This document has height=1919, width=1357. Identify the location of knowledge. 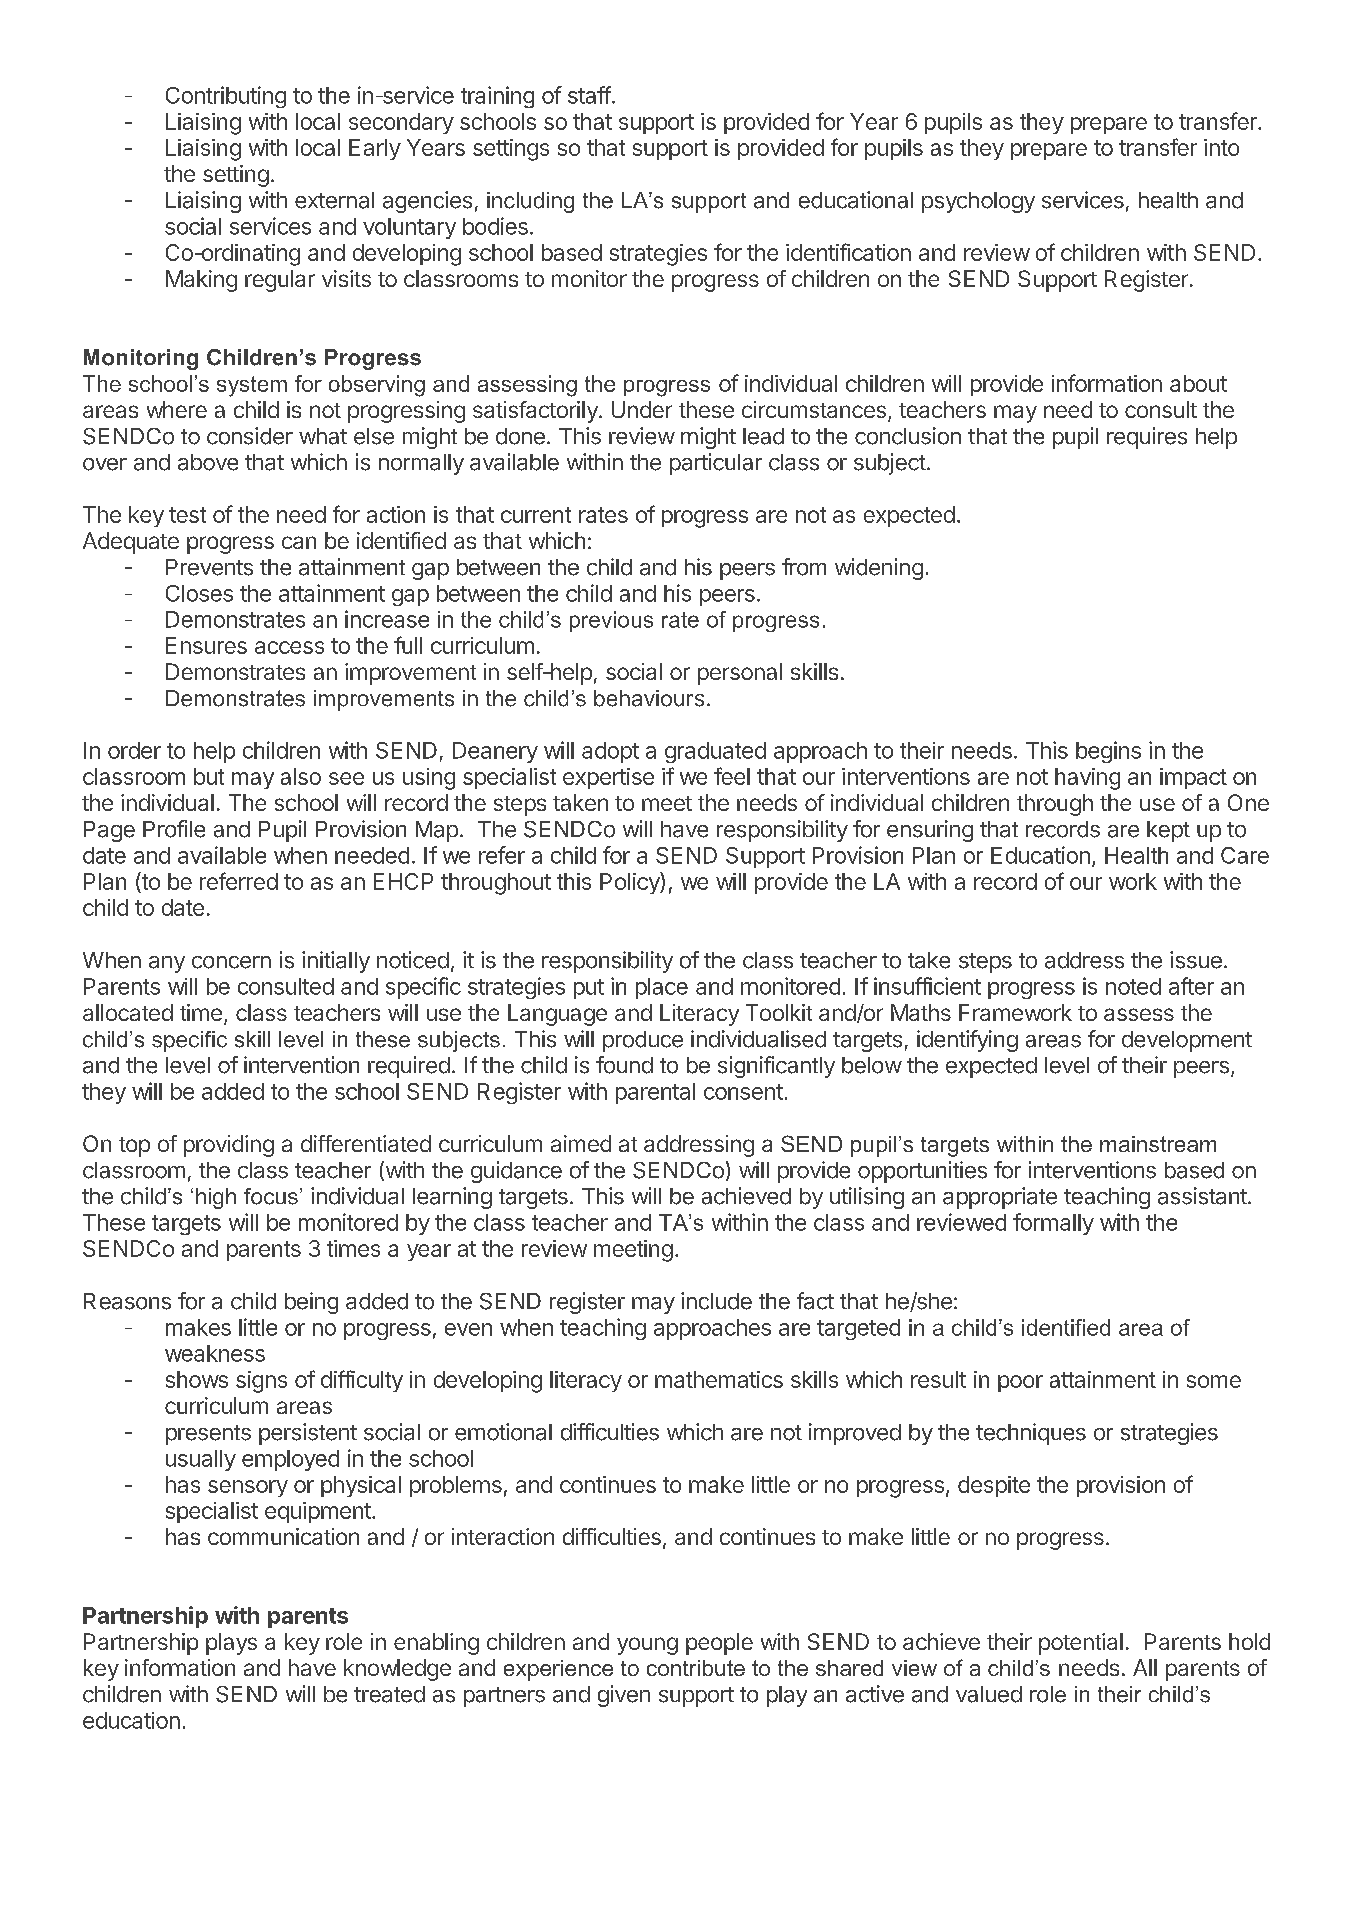
(397, 1670).
